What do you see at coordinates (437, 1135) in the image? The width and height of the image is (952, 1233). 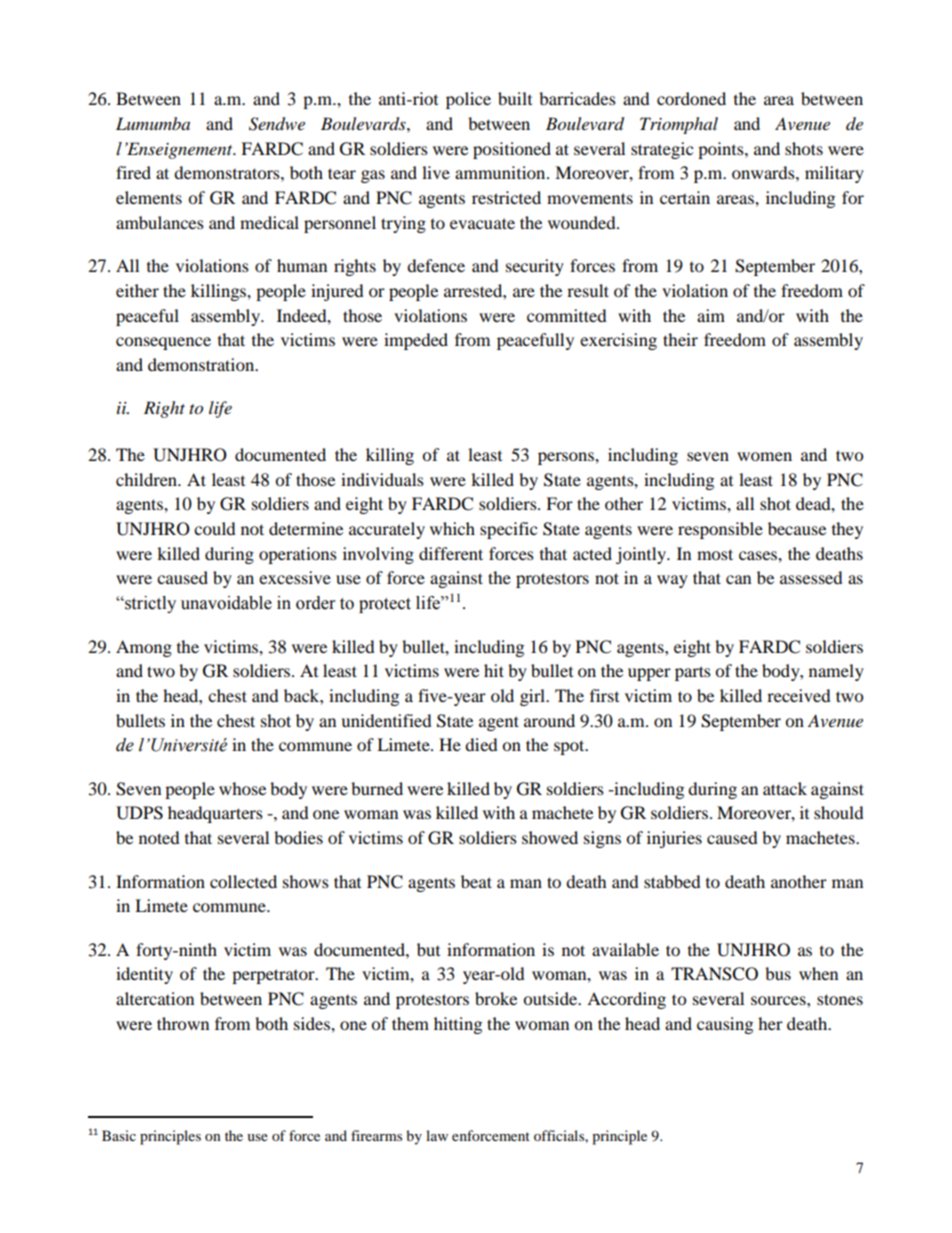 I see `law` at bounding box center [437, 1135].
